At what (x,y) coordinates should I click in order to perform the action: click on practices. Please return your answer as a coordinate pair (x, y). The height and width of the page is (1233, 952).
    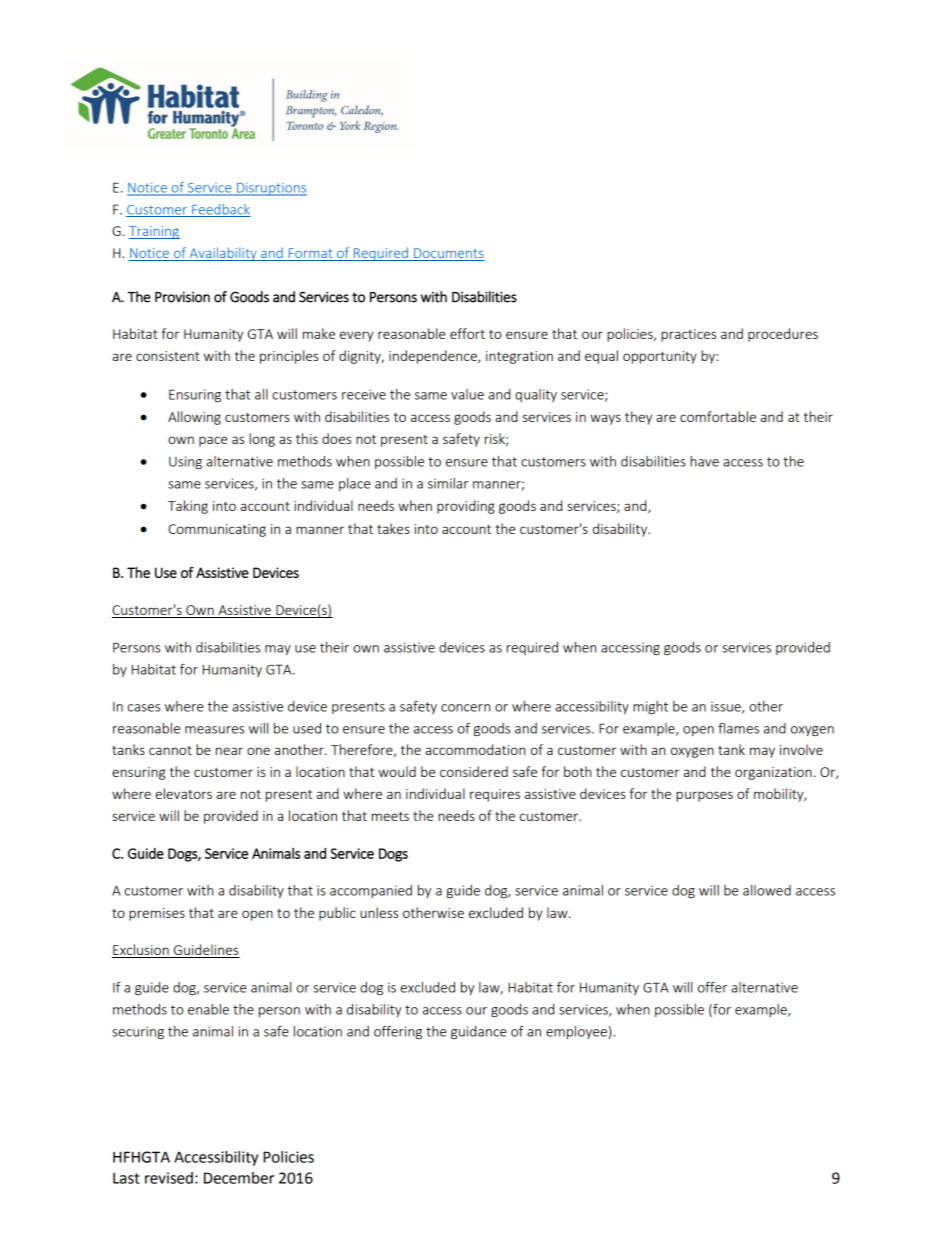
    Looking at the image, I should click on (688, 335).
